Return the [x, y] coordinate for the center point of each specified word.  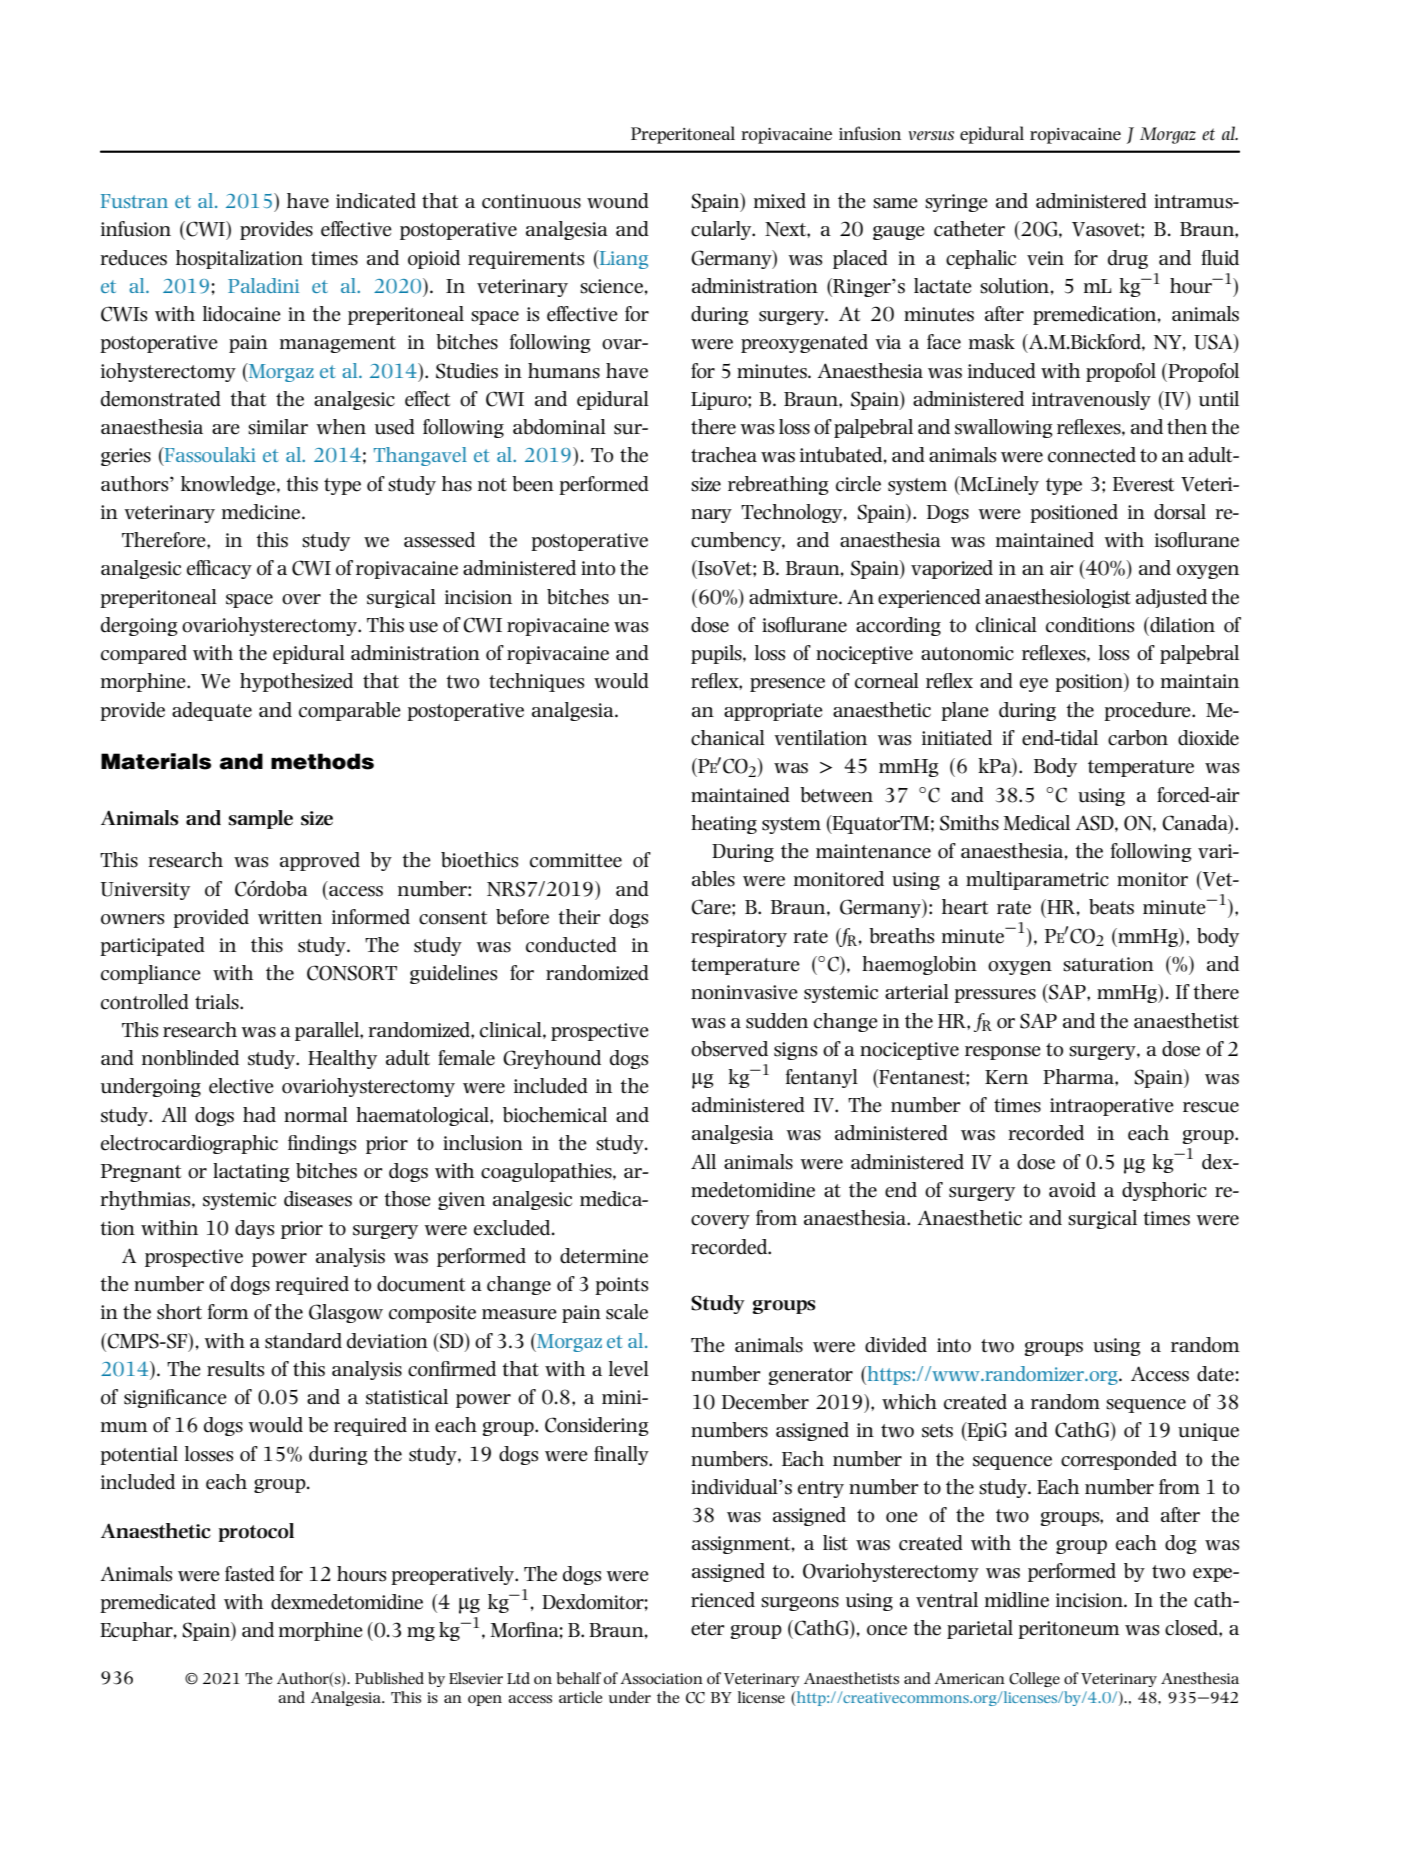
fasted [250, 1574]
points [621, 1286]
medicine [262, 512]
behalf [578, 1678]
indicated [376, 201]
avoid [1072, 1190]
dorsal [1180, 512]
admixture [794, 597]
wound [618, 201]
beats [1111, 907]
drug [1128, 259]
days [254, 1229]
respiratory [739, 938]
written [290, 917]
